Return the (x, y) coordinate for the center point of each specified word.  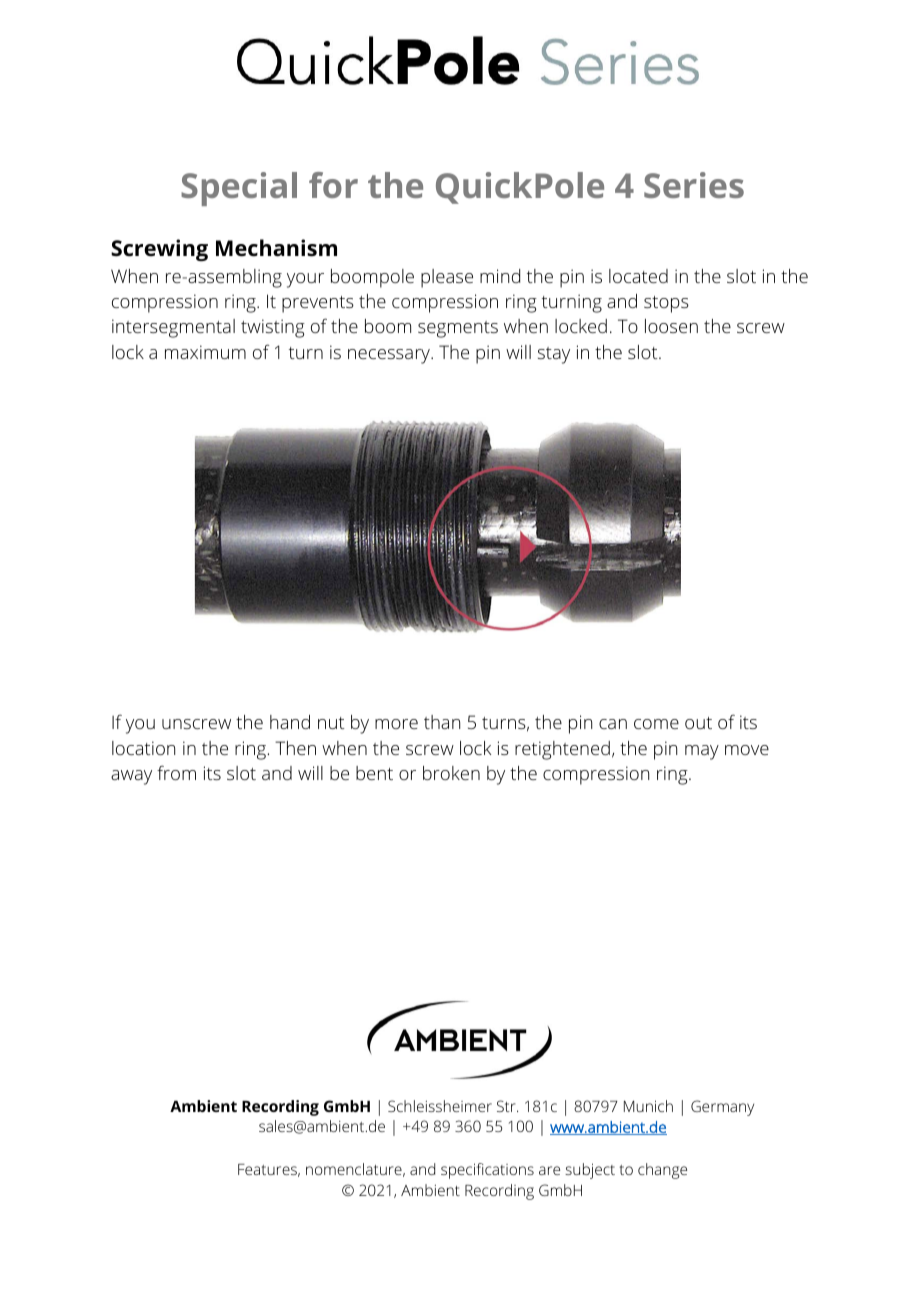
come (656, 724)
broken (451, 773)
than (442, 722)
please (447, 278)
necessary (390, 356)
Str (507, 1106)
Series (694, 185)
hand (290, 722)
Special (239, 189)
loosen (671, 326)
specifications (487, 1171)
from (176, 772)
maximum (205, 352)
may (702, 752)
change (662, 1171)
